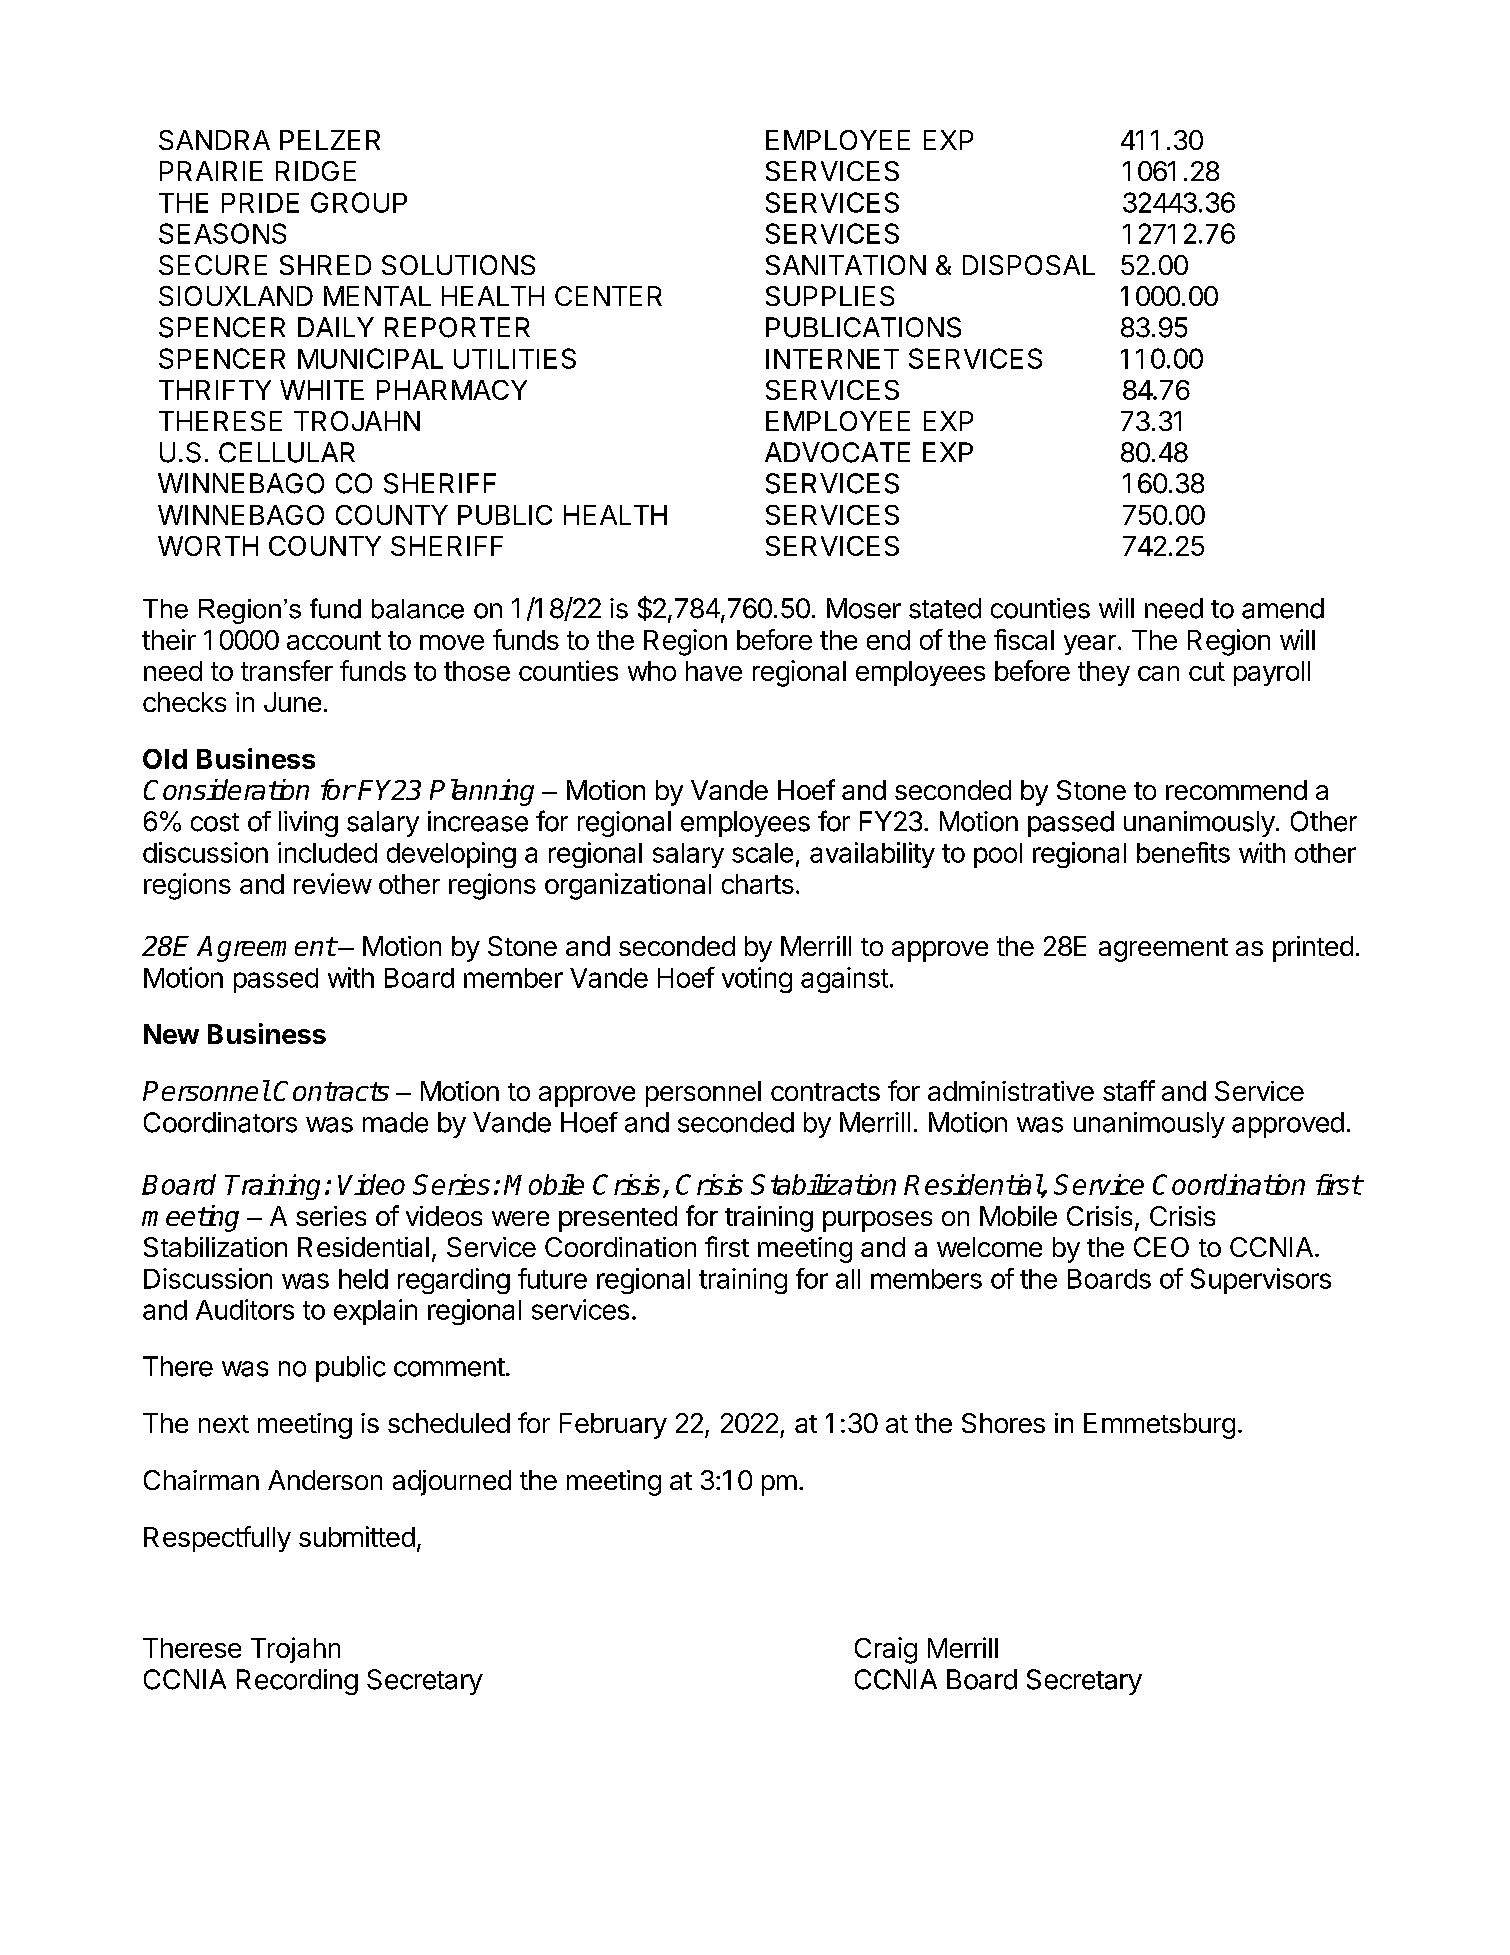 Image resolution: width=1510 pixels, height=1955 pixels. Describe the element at coordinates (846, 265) in the screenshot. I see `SANITATION` at that location.
